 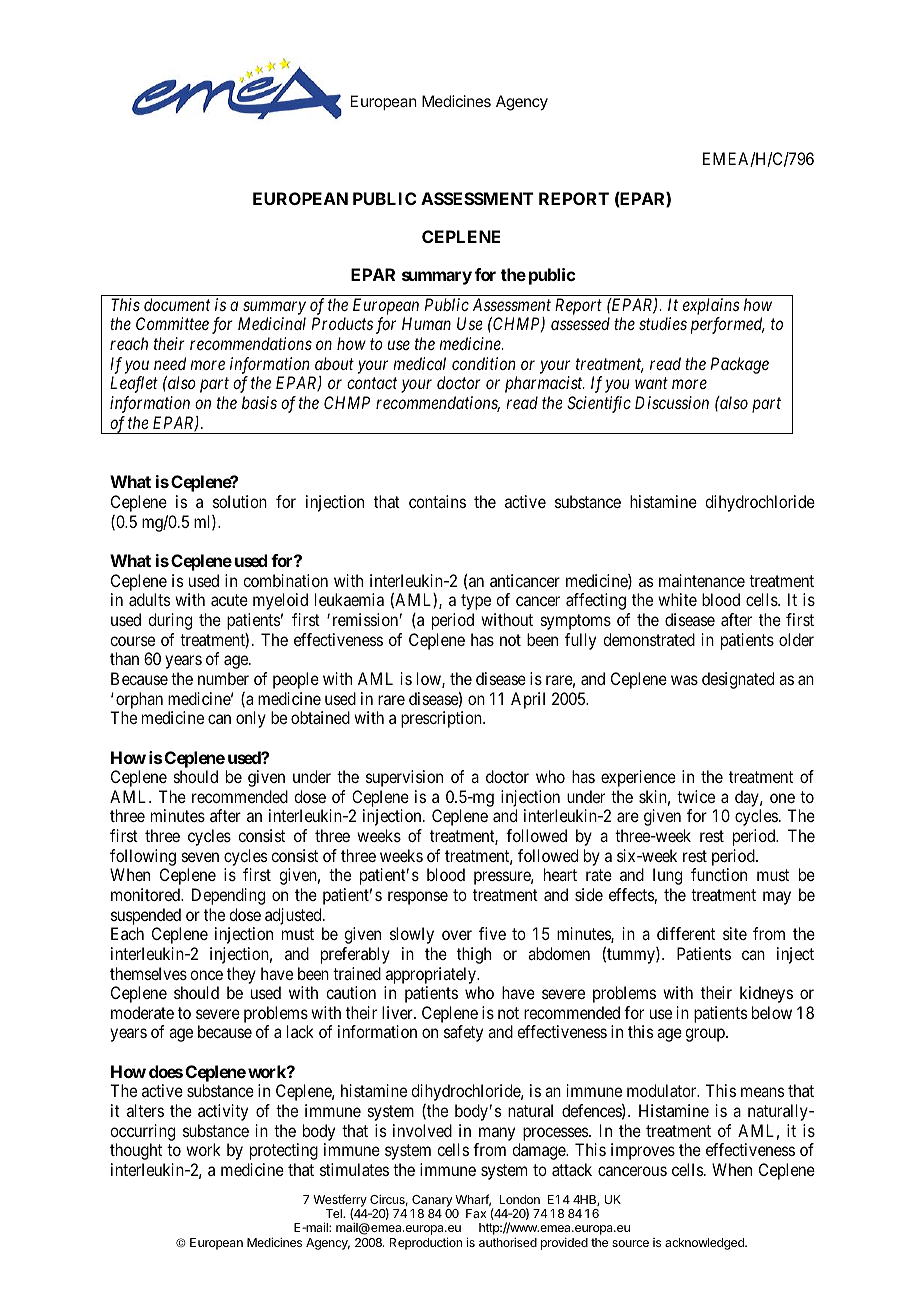 What do you see at coordinates (740, 365) in the image?
I see `Package` at bounding box center [740, 365].
